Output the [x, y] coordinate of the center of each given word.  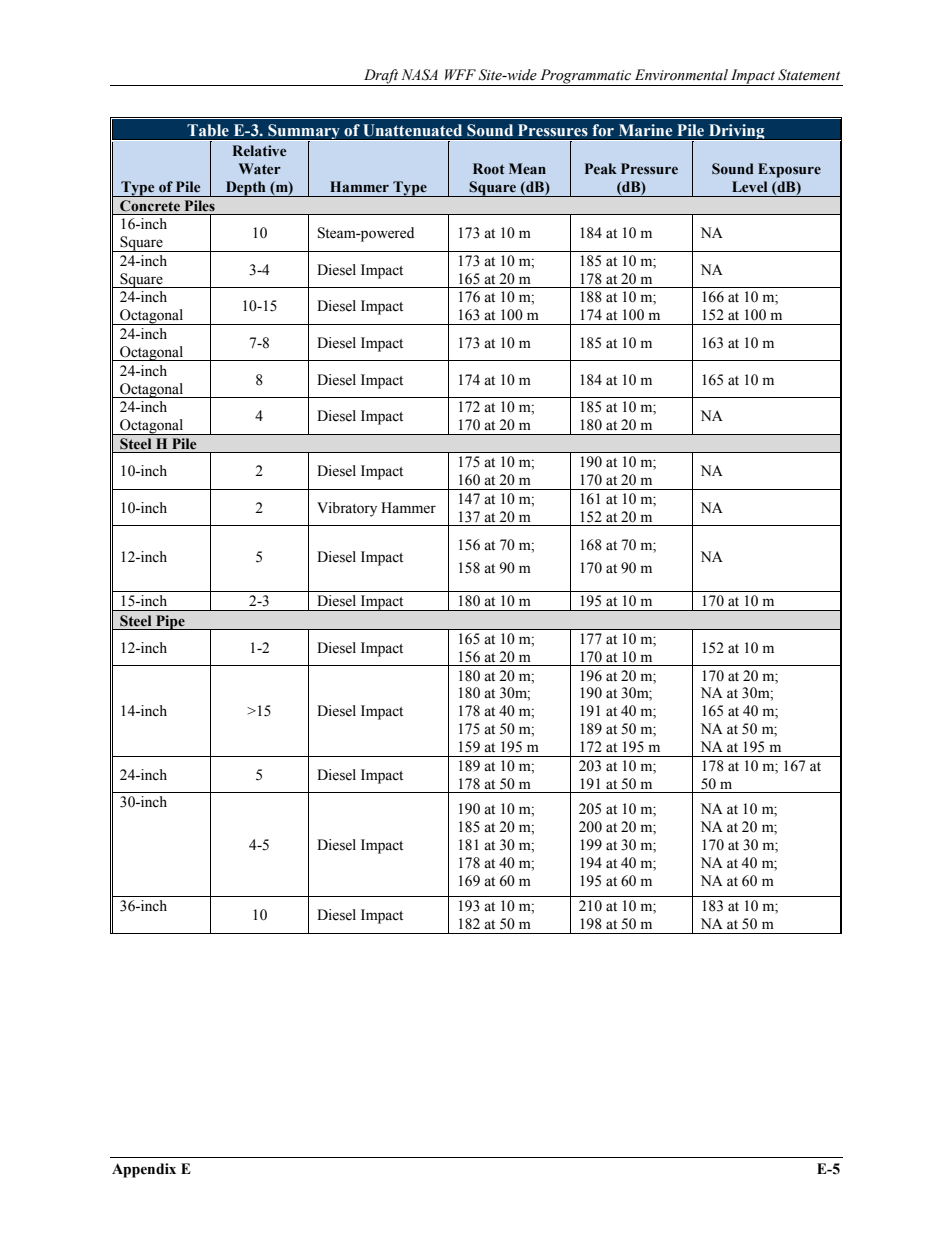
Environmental [681, 75]
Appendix [144, 1170]
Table [208, 130]
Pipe [170, 622]
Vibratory [347, 509]
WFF [460, 74]
